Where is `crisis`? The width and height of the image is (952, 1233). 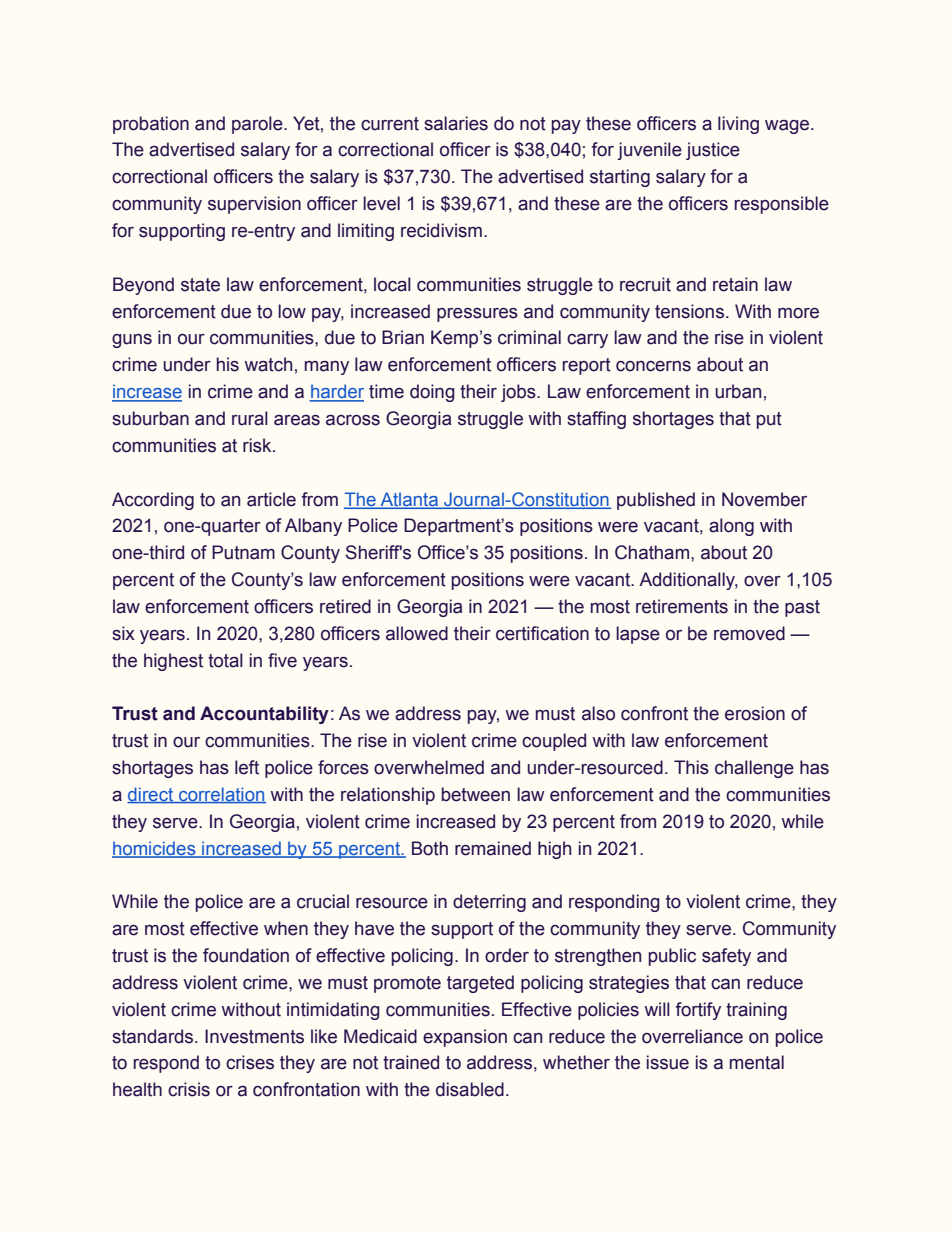
crisis is located at coordinates (189, 1089).
